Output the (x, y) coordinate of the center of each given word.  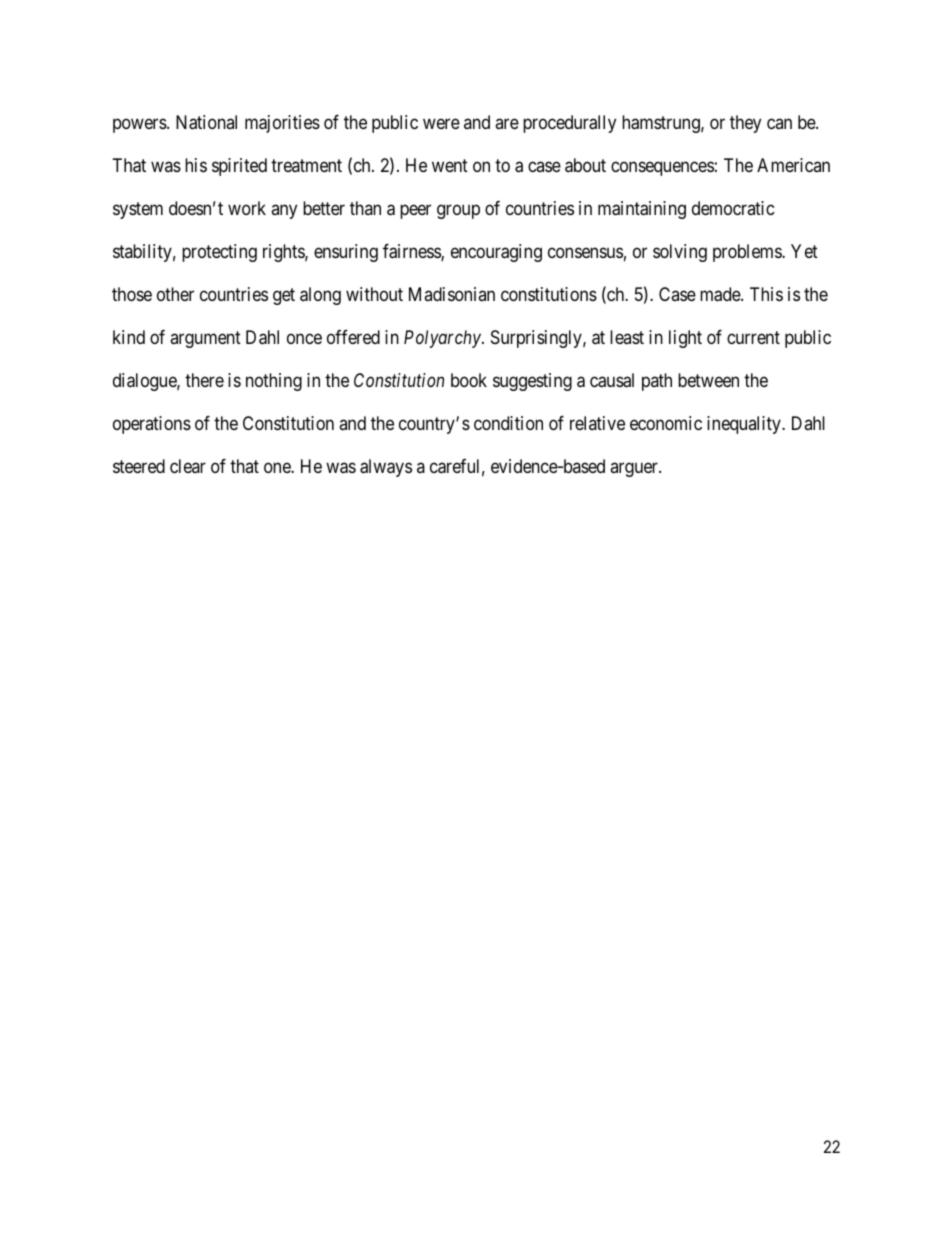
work (247, 208)
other (175, 294)
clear (188, 466)
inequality (745, 425)
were (441, 123)
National (206, 122)
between (708, 380)
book (469, 380)
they (745, 124)
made (721, 294)
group (458, 211)
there (204, 380)
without (374, 294)
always (386, 468)
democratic (733, 208)
